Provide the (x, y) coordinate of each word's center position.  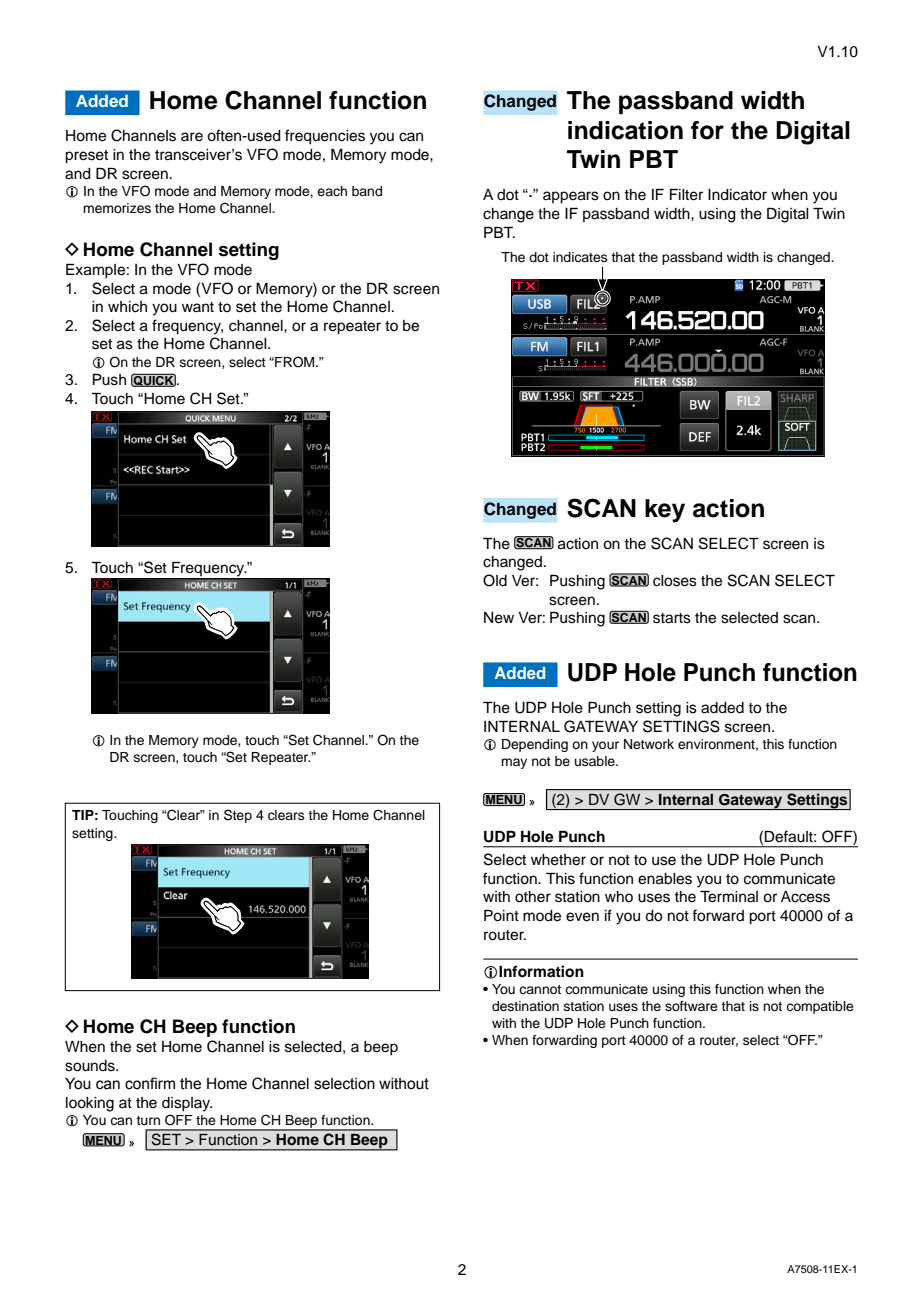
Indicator (737, 195)
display (187, 1104)
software (691, 1006)
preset (86, 157)
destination (525, 1006)
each (332, 191)
